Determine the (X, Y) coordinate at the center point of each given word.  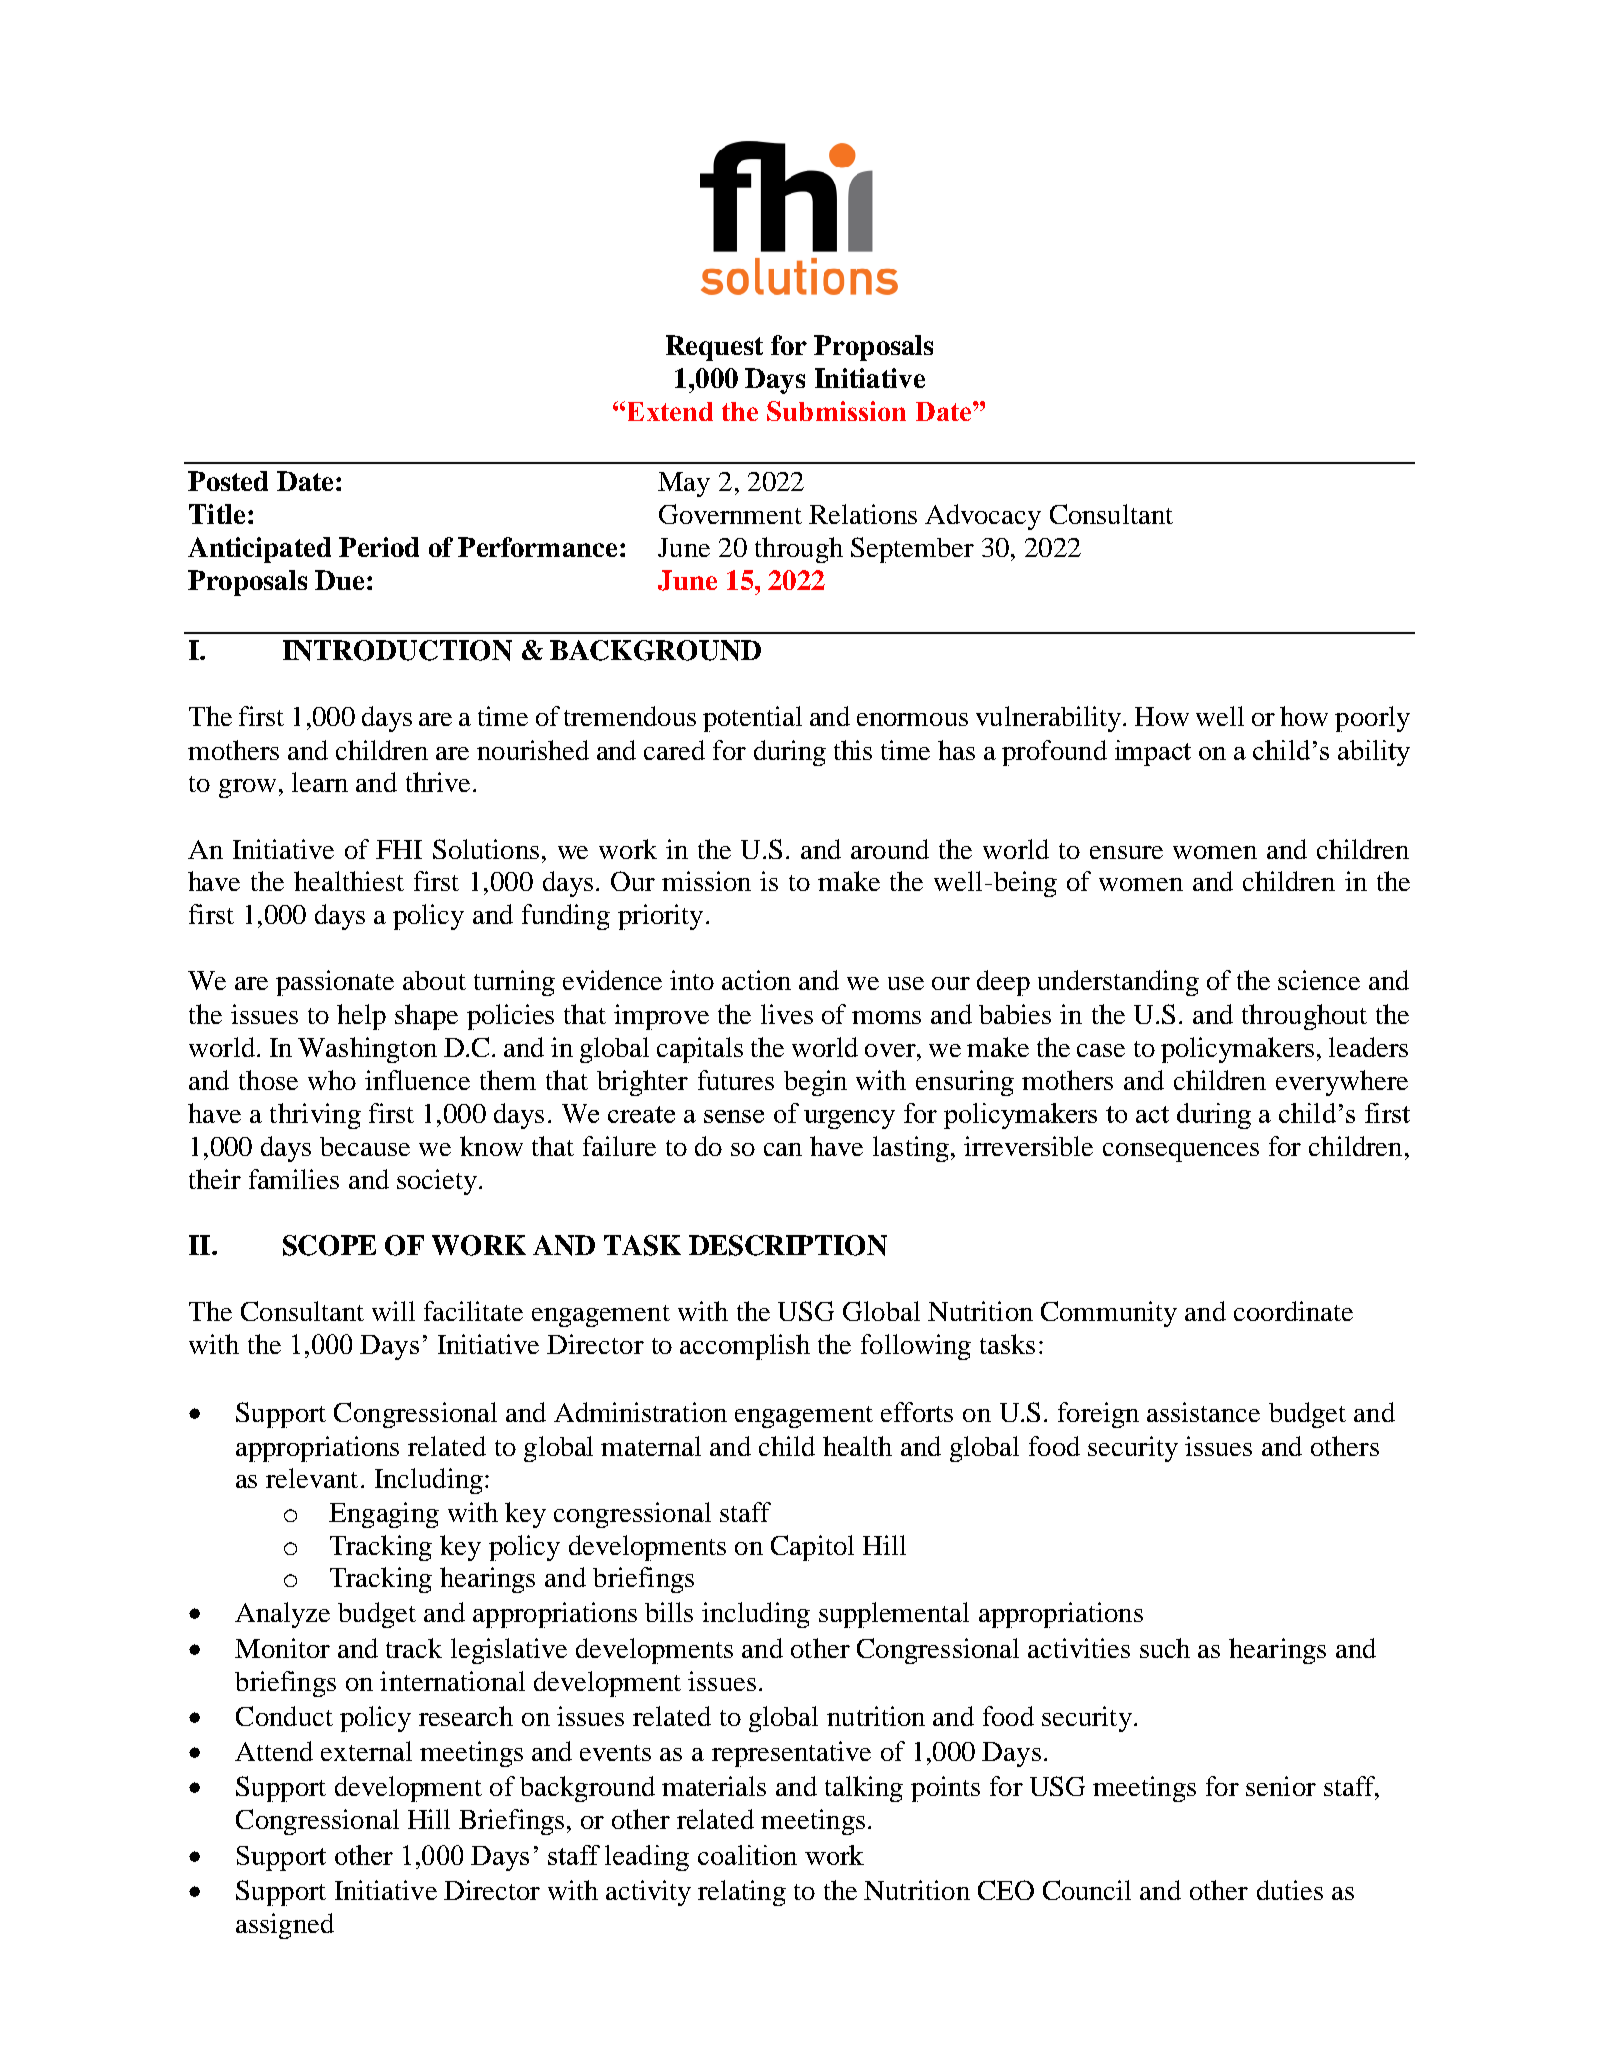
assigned (285, 1926)
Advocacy (983, 517)
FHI (399, 849)
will (393, 1311)
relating (742, 1893)
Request (714, 348)
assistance (1203, 1412)
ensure (1126, 852)
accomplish (745, 1347)
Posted (228, 481)
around (890, 849)
